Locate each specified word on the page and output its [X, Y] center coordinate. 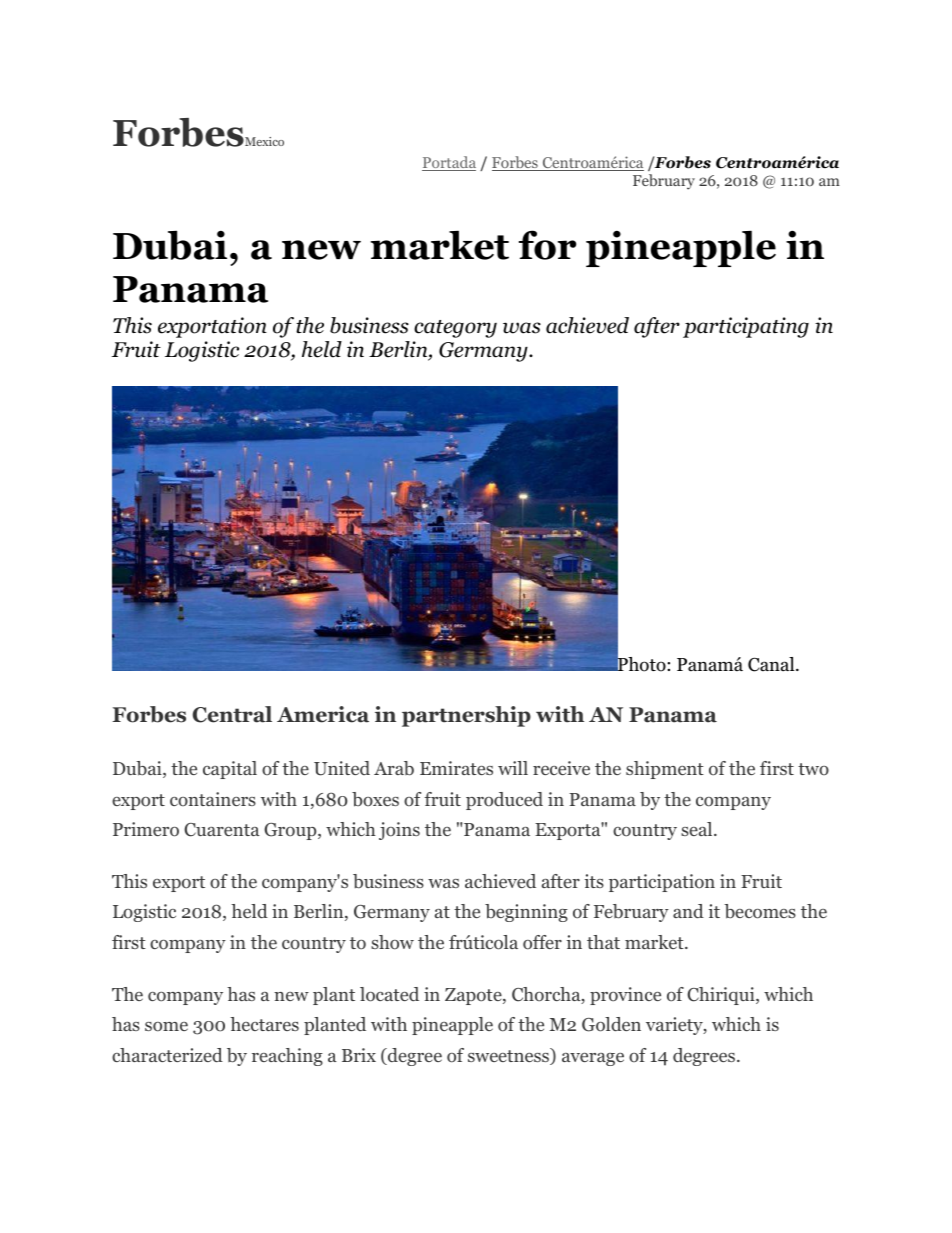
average [593, 1059]
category [455, 329]
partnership [466, 716]
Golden [611, 1024]
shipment [665, 770]
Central [232, 714]
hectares [264, 1024]
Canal [772, 664]
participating [746, 327]
